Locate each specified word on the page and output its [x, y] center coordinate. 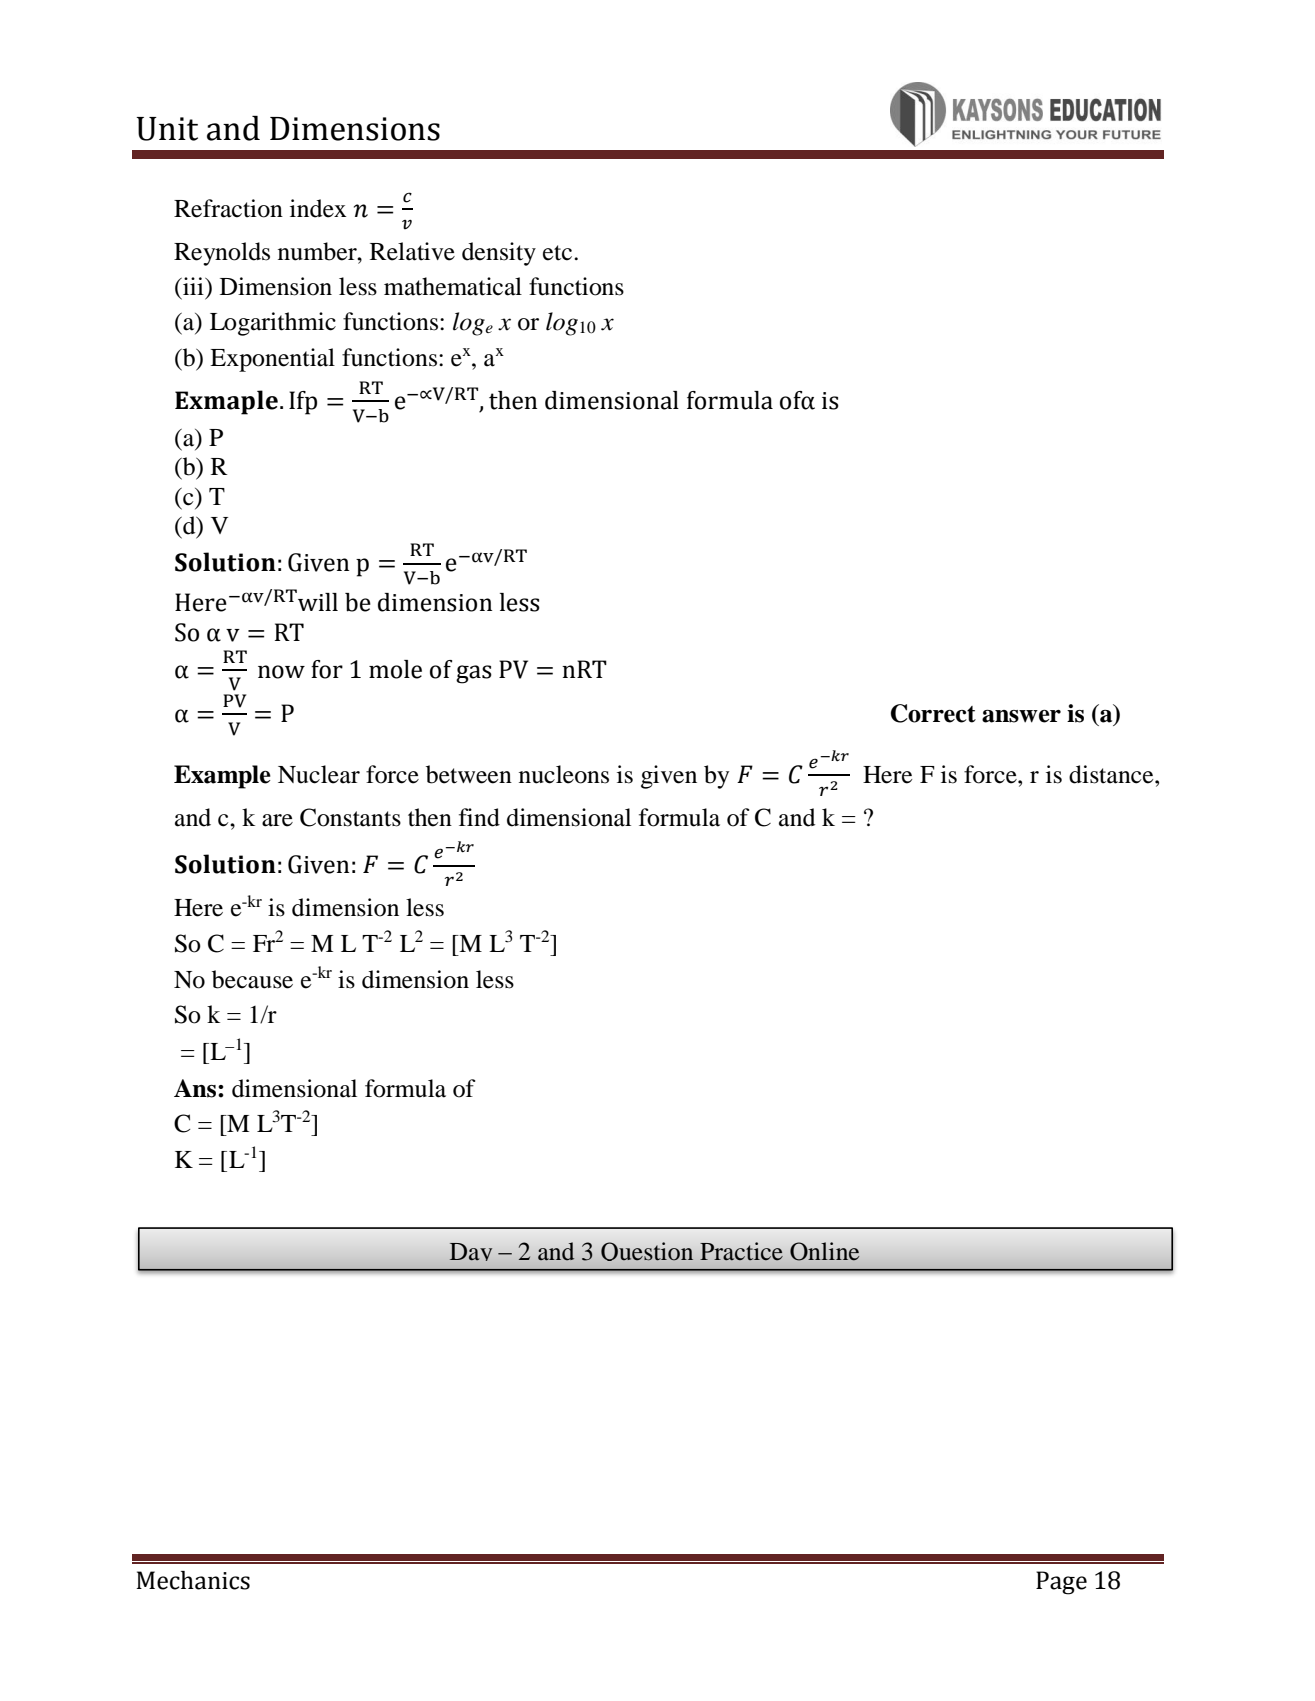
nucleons [564, 774]
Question [647, 1251]
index [318, 208]
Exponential [272, 360]
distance [1112, 774]
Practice [741, 1251]
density [499, 254]
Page [1061, 1583]
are [277, 820]
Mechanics [193, 1580]
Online [824, 1251]
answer [1021, 716]
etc [559, 253]
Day [471, 1252]
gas [474, 674]
